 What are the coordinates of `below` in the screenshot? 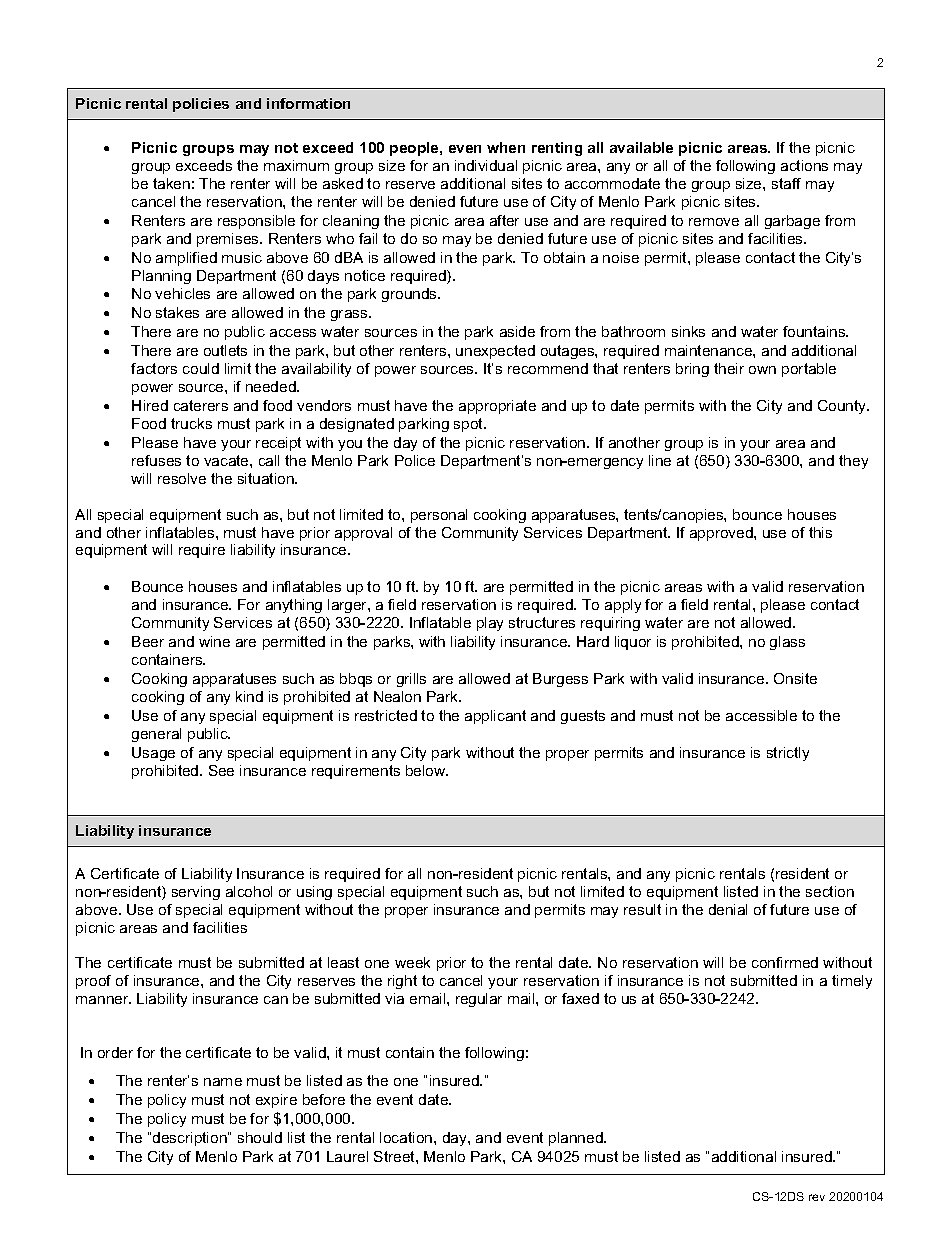 It's located at (427, 770).
